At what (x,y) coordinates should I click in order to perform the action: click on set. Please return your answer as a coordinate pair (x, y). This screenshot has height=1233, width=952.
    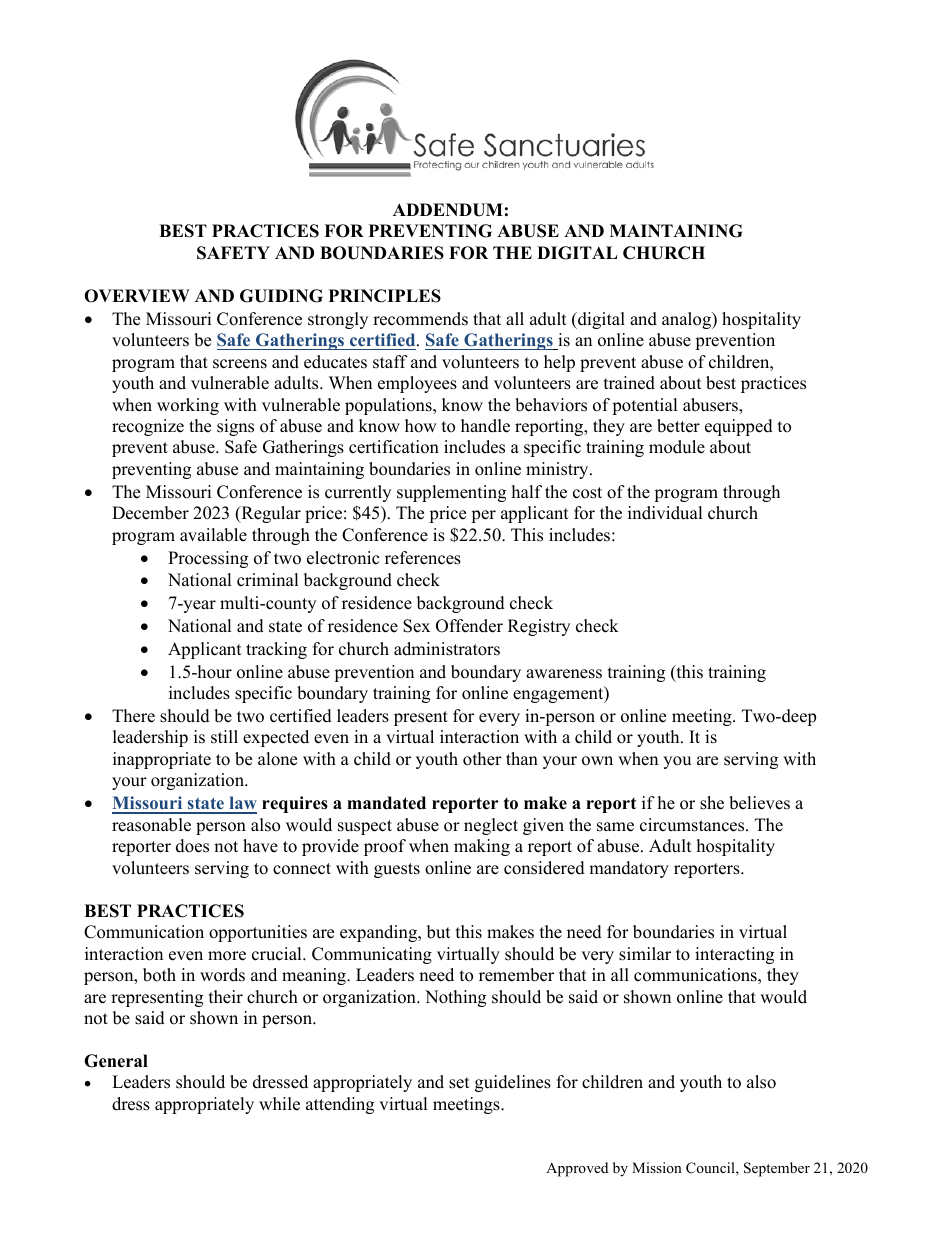
    Looking at the image, I should click on (459, 1083).
